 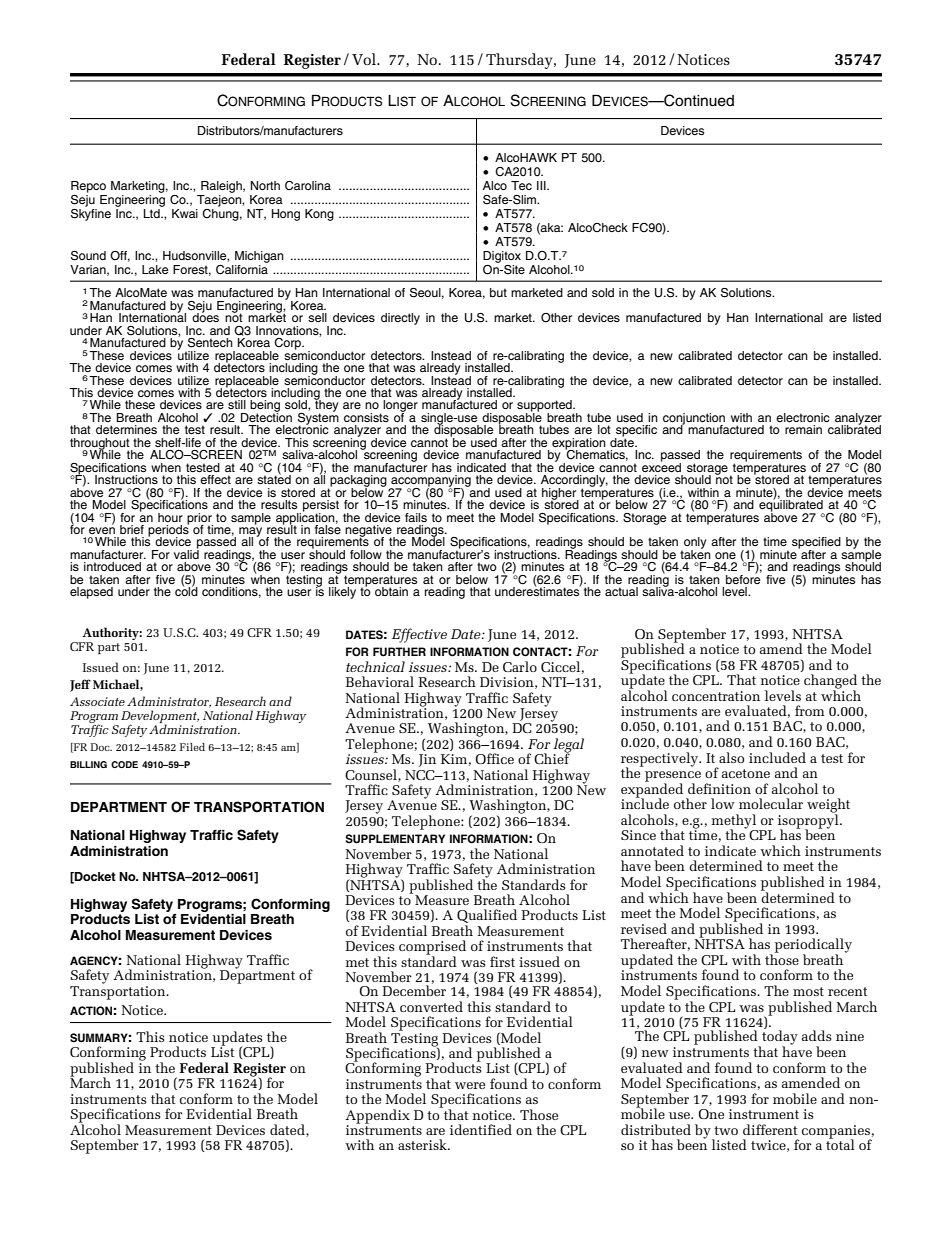 What do you see at coordinates (813, 946) in the page?
I see `periodically` at bounding box center [813, 946].
